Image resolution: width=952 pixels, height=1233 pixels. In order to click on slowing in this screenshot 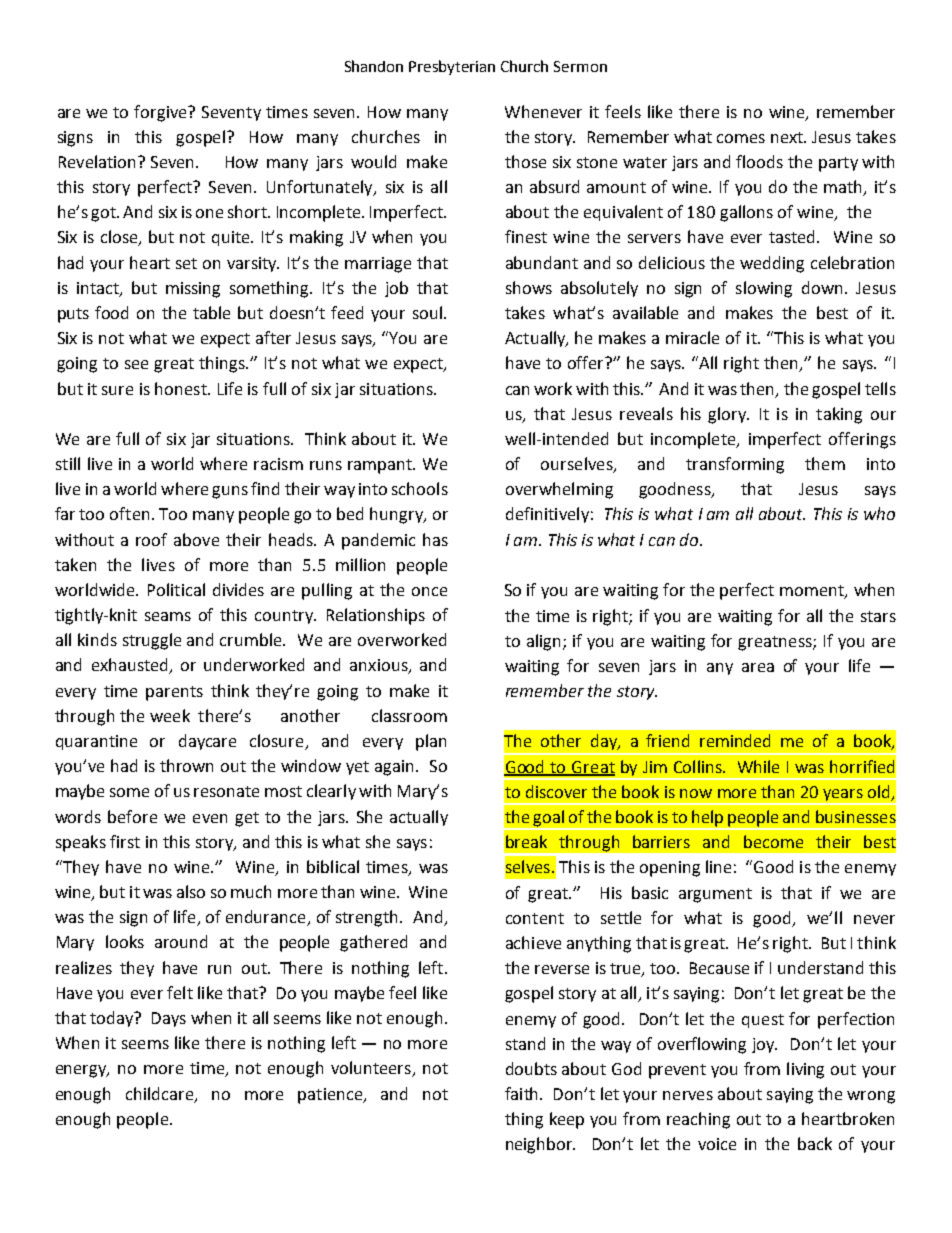, I will do `click(764, 289)`.
